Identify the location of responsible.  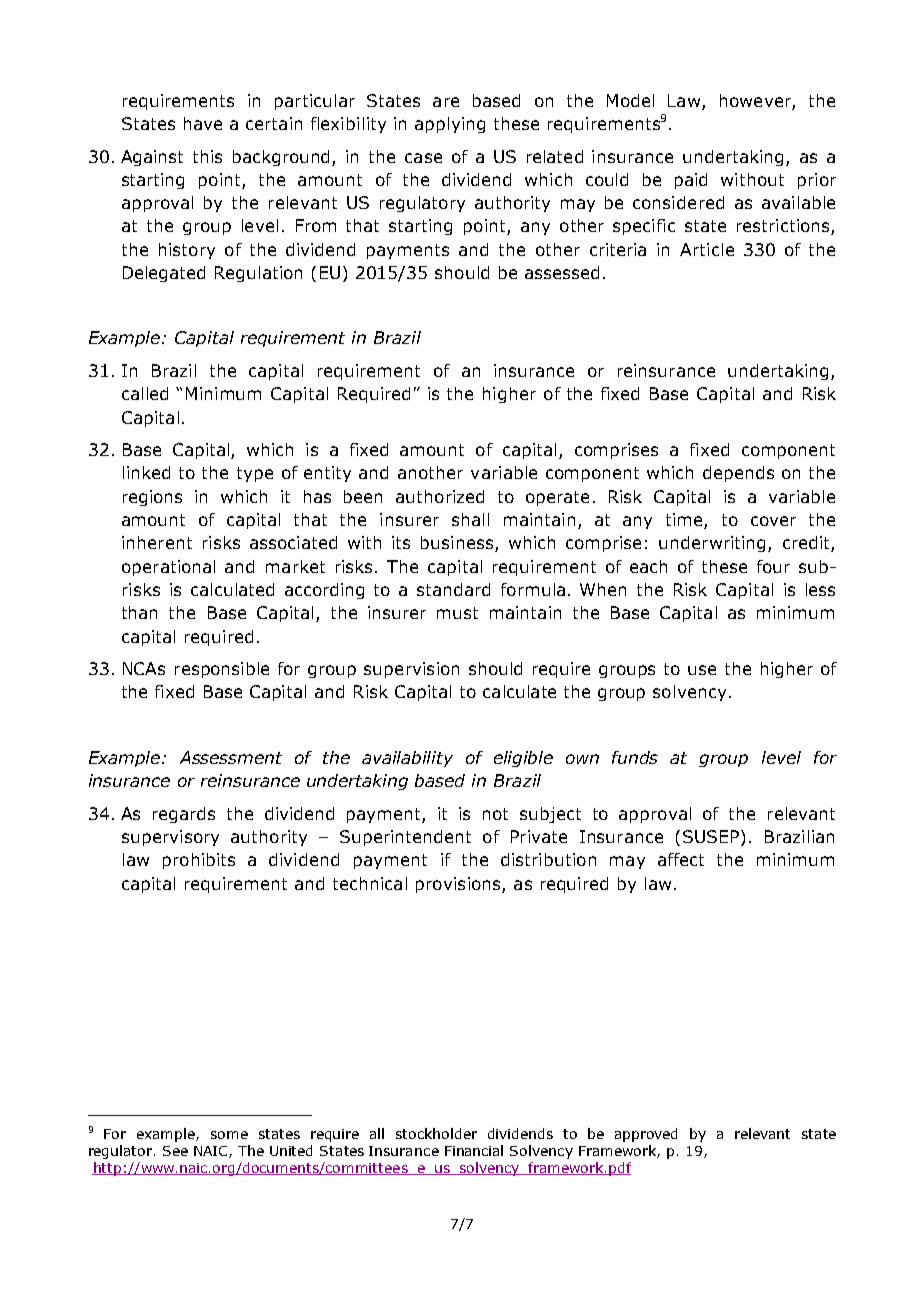
(222, 670).
